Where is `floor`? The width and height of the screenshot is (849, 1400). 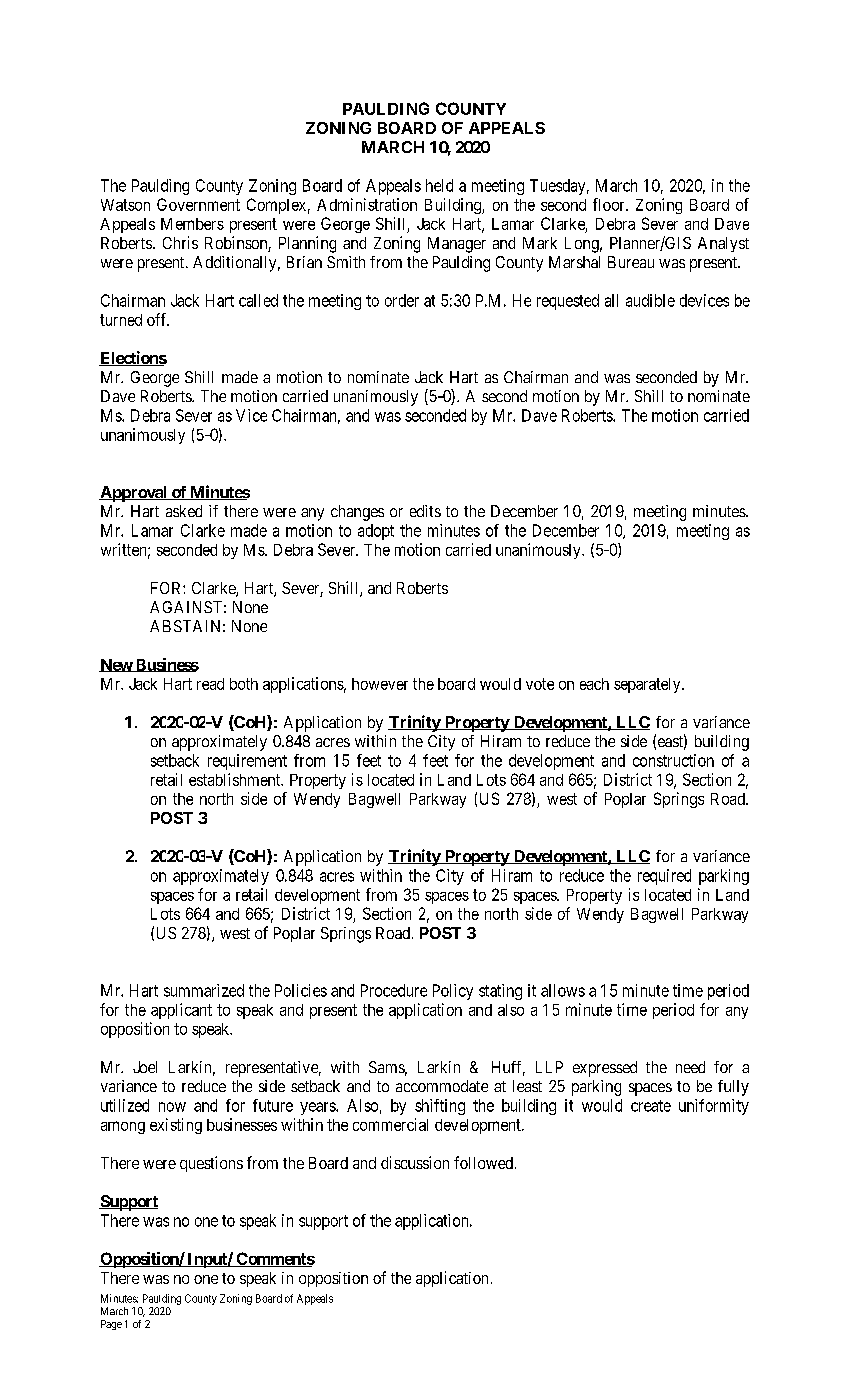 floor is located at coordinates (610, 204).
